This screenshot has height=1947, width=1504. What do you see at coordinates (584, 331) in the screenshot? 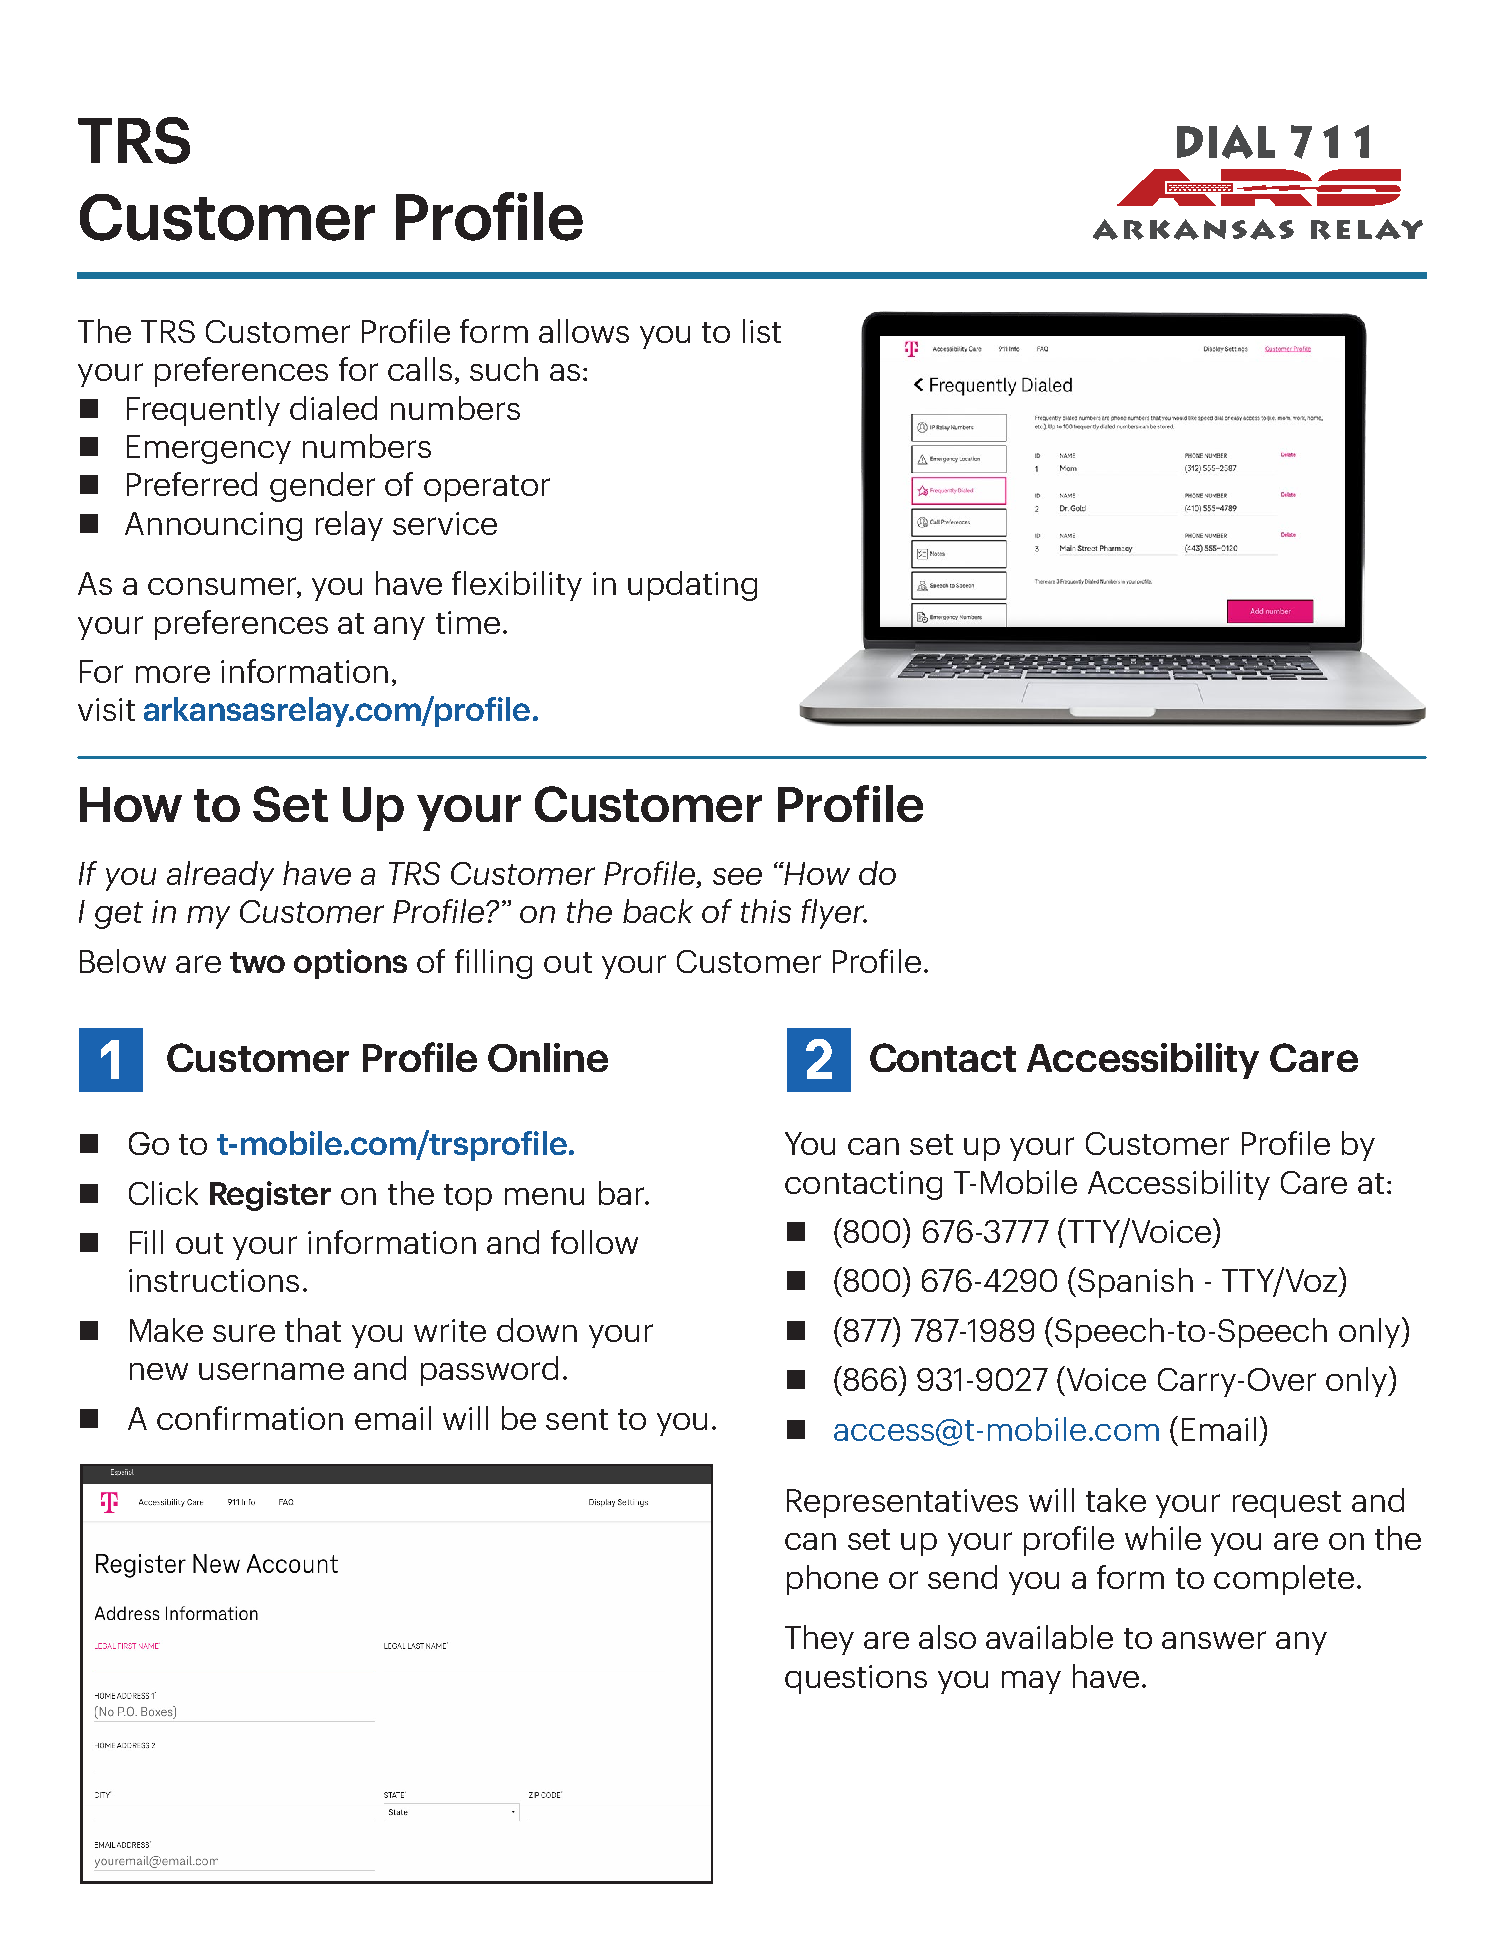
I see `allows` at bounding box center [584, 331].
